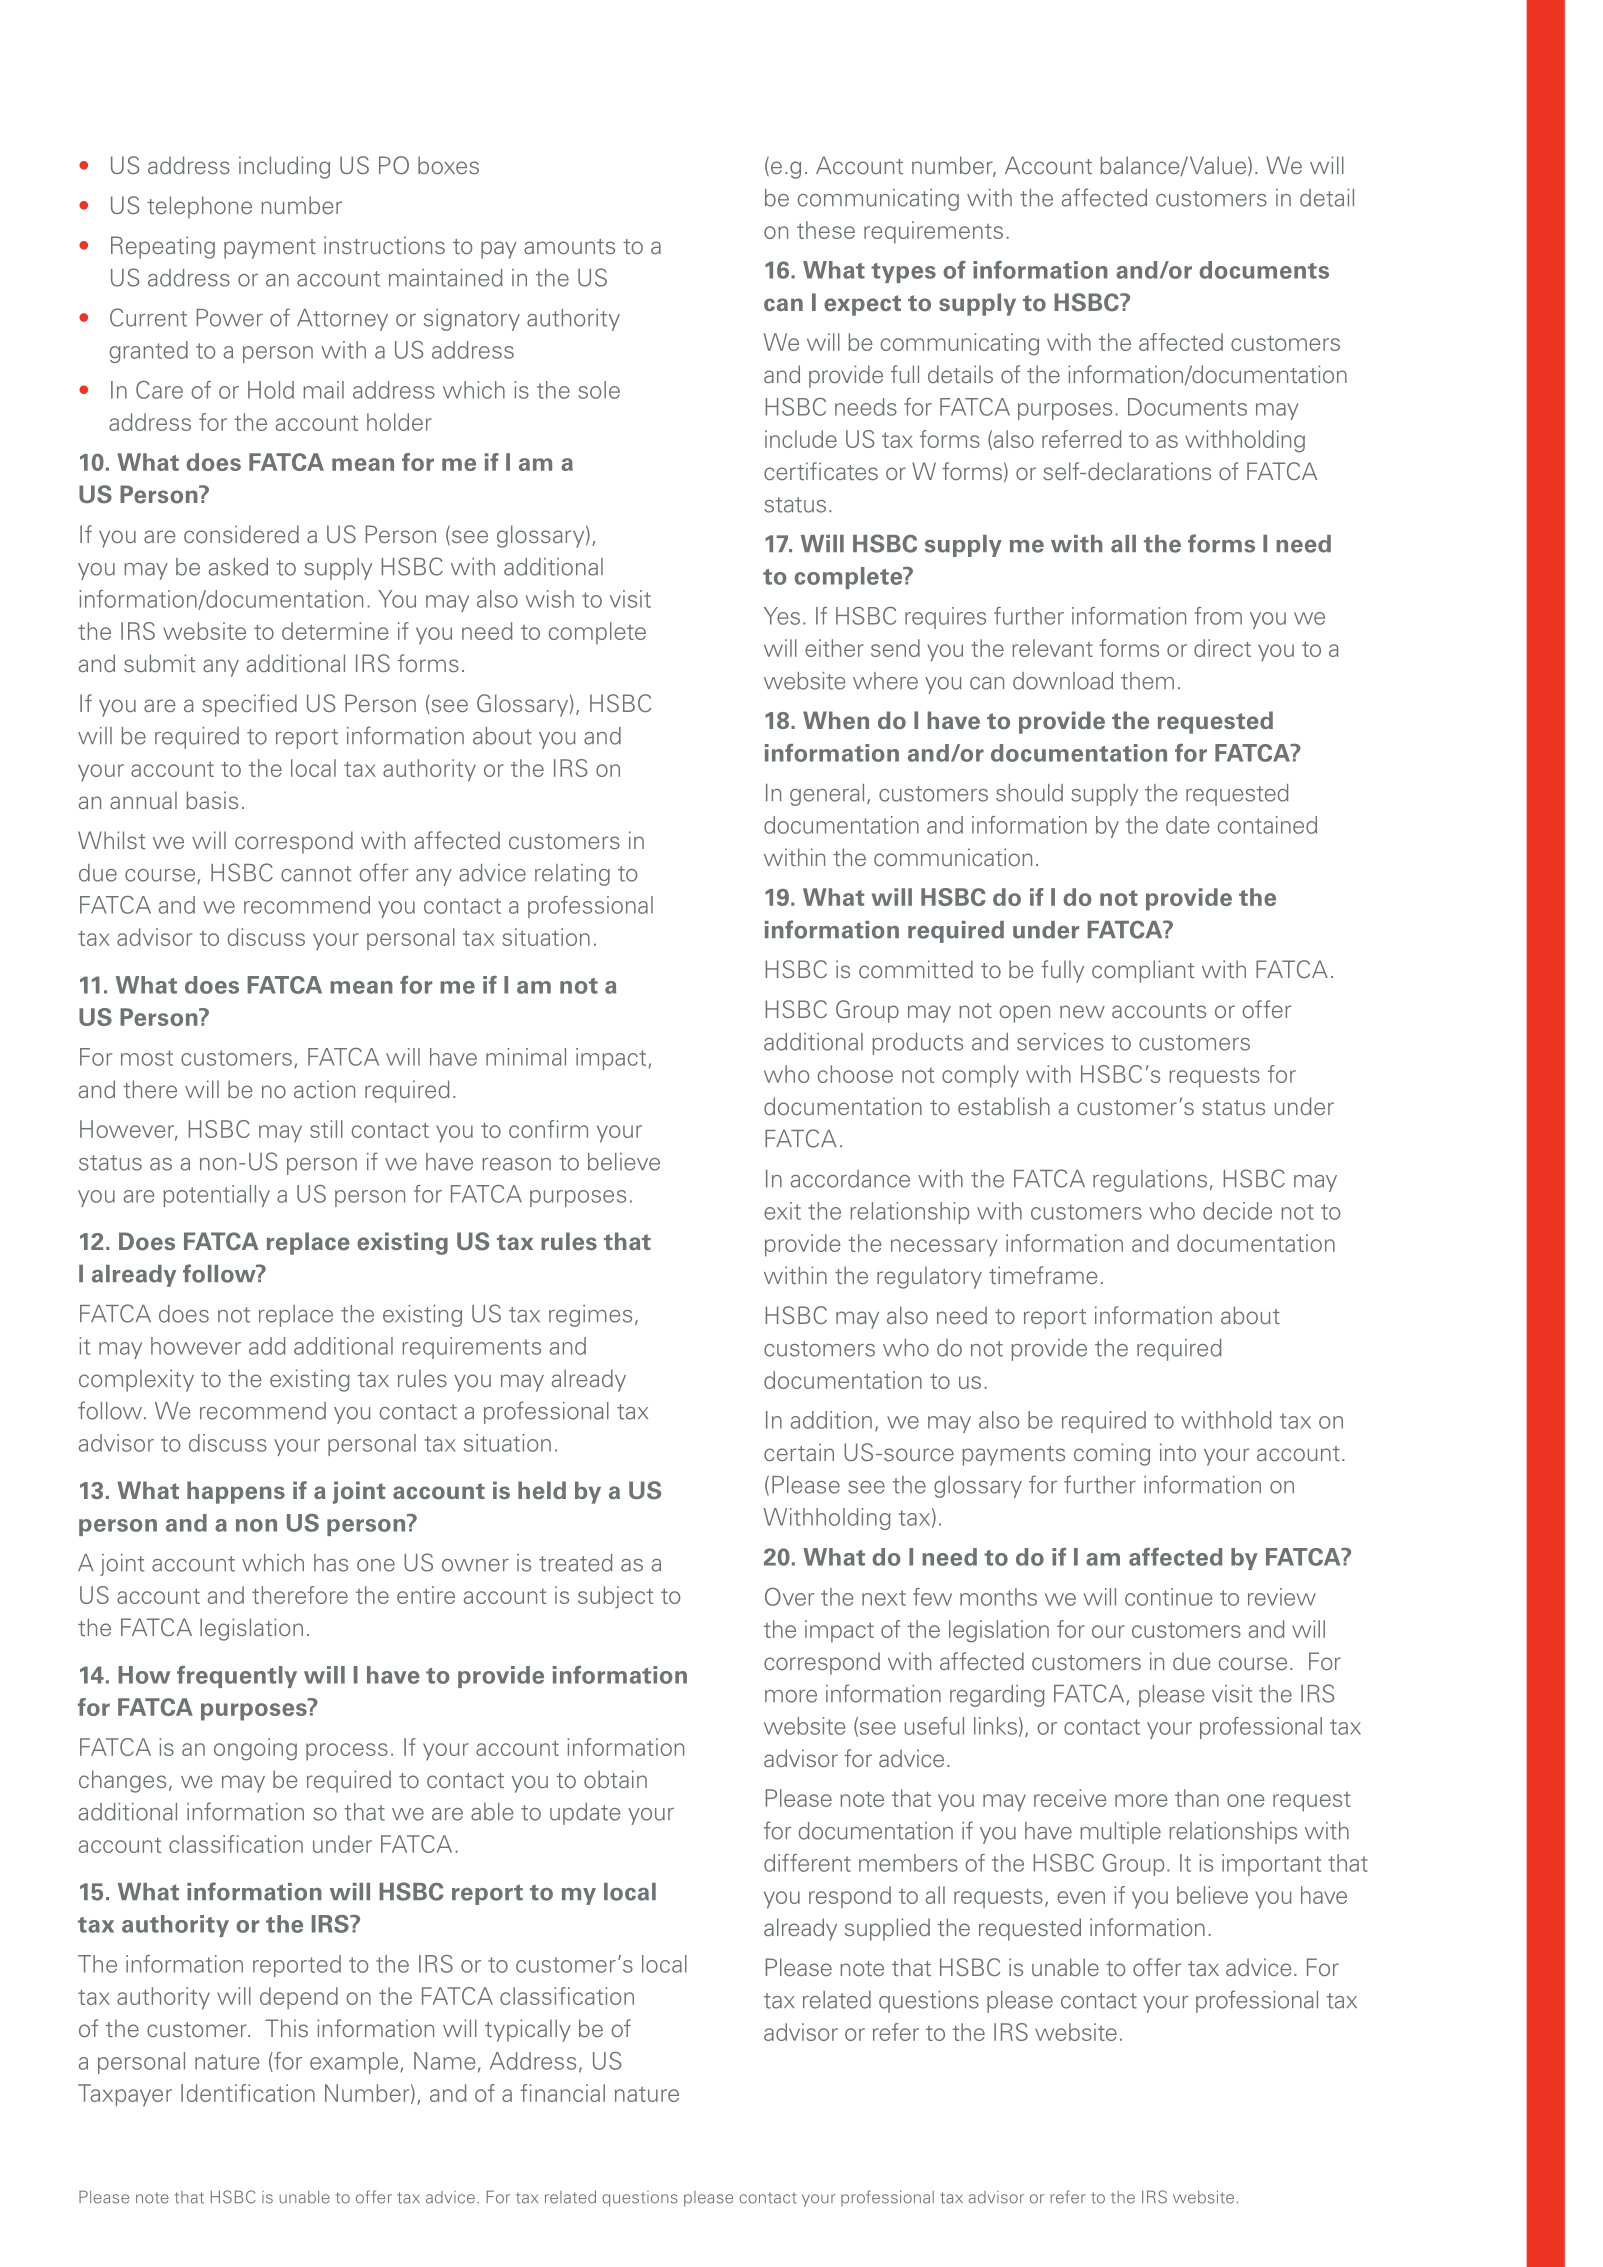  Describe the element at coordinates (572, 875) in the page. I see `relating` at that location.
